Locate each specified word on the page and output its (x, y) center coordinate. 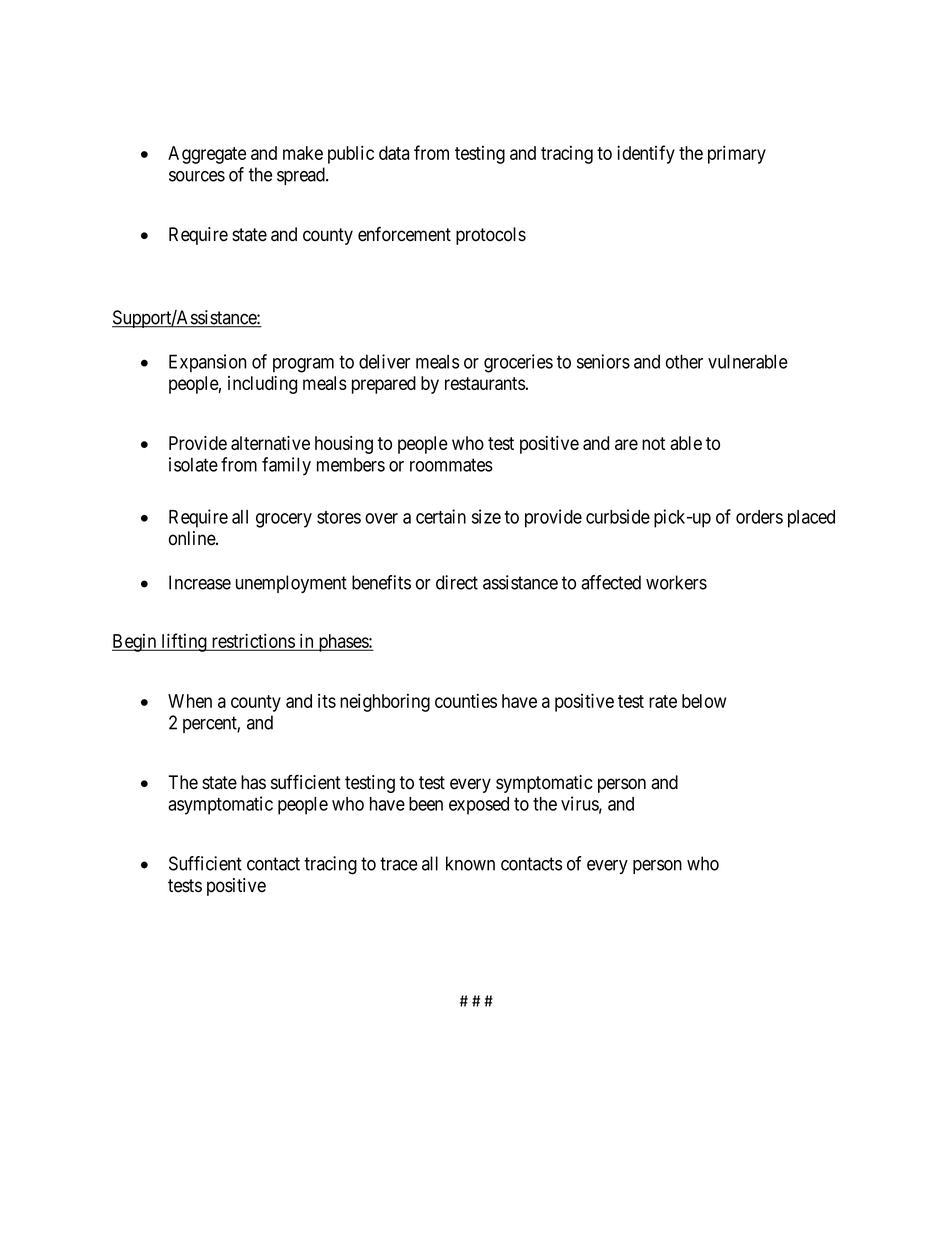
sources (197, 176)
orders (759, 517)
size (486, 516)
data (394, 153)
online (193, 538)
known (470, 863)
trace (399, 864)
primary (737, 154)
